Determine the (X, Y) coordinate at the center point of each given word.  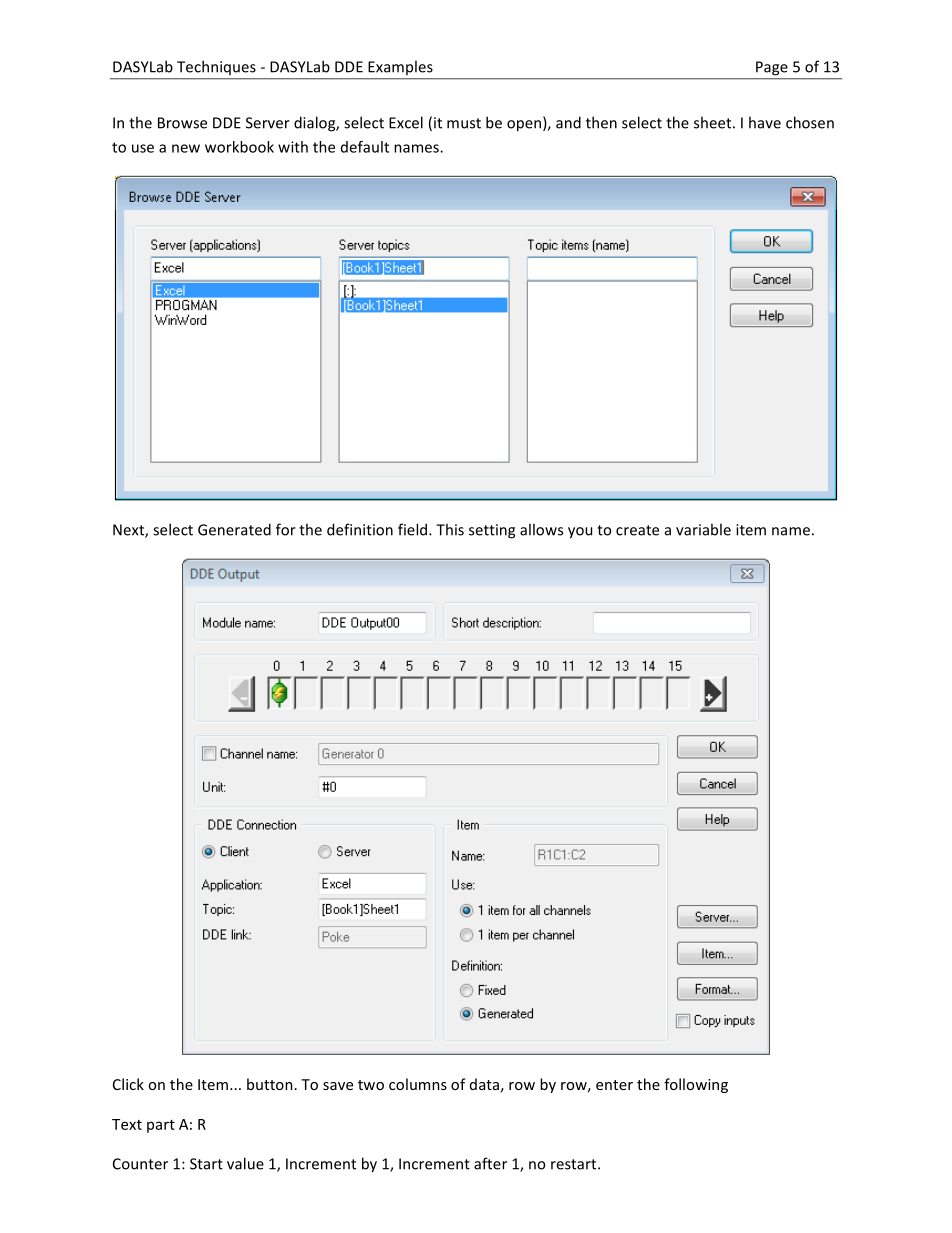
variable (703, 529)
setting (492, 531)
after (490, 1163)
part (161, 1126)
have (765, 122)
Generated (234, 529)
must (464, 123)
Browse (182, 123)
